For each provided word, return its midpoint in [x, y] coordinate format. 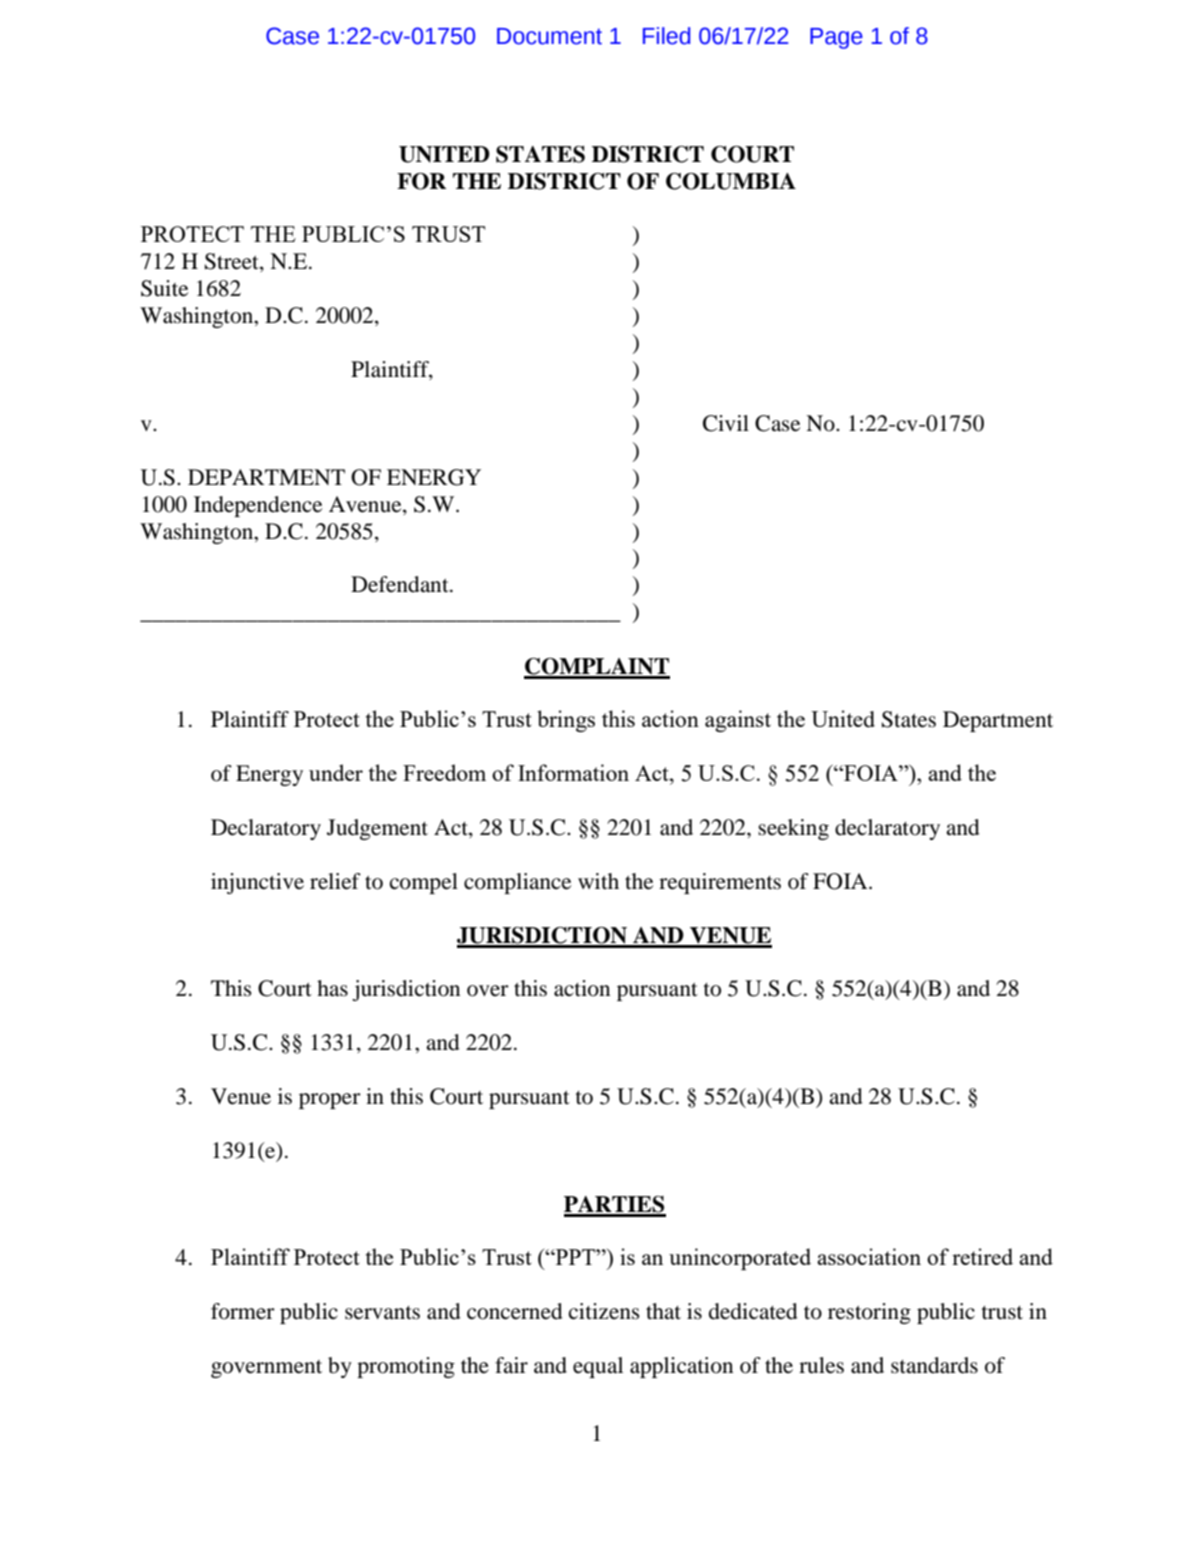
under [336, 772]
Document [549, 36]
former [243, 1311]
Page [836, 38]
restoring [869, 1313]
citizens [604, 1311]
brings [566, 721]
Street [233, 262]
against [738, 721]
